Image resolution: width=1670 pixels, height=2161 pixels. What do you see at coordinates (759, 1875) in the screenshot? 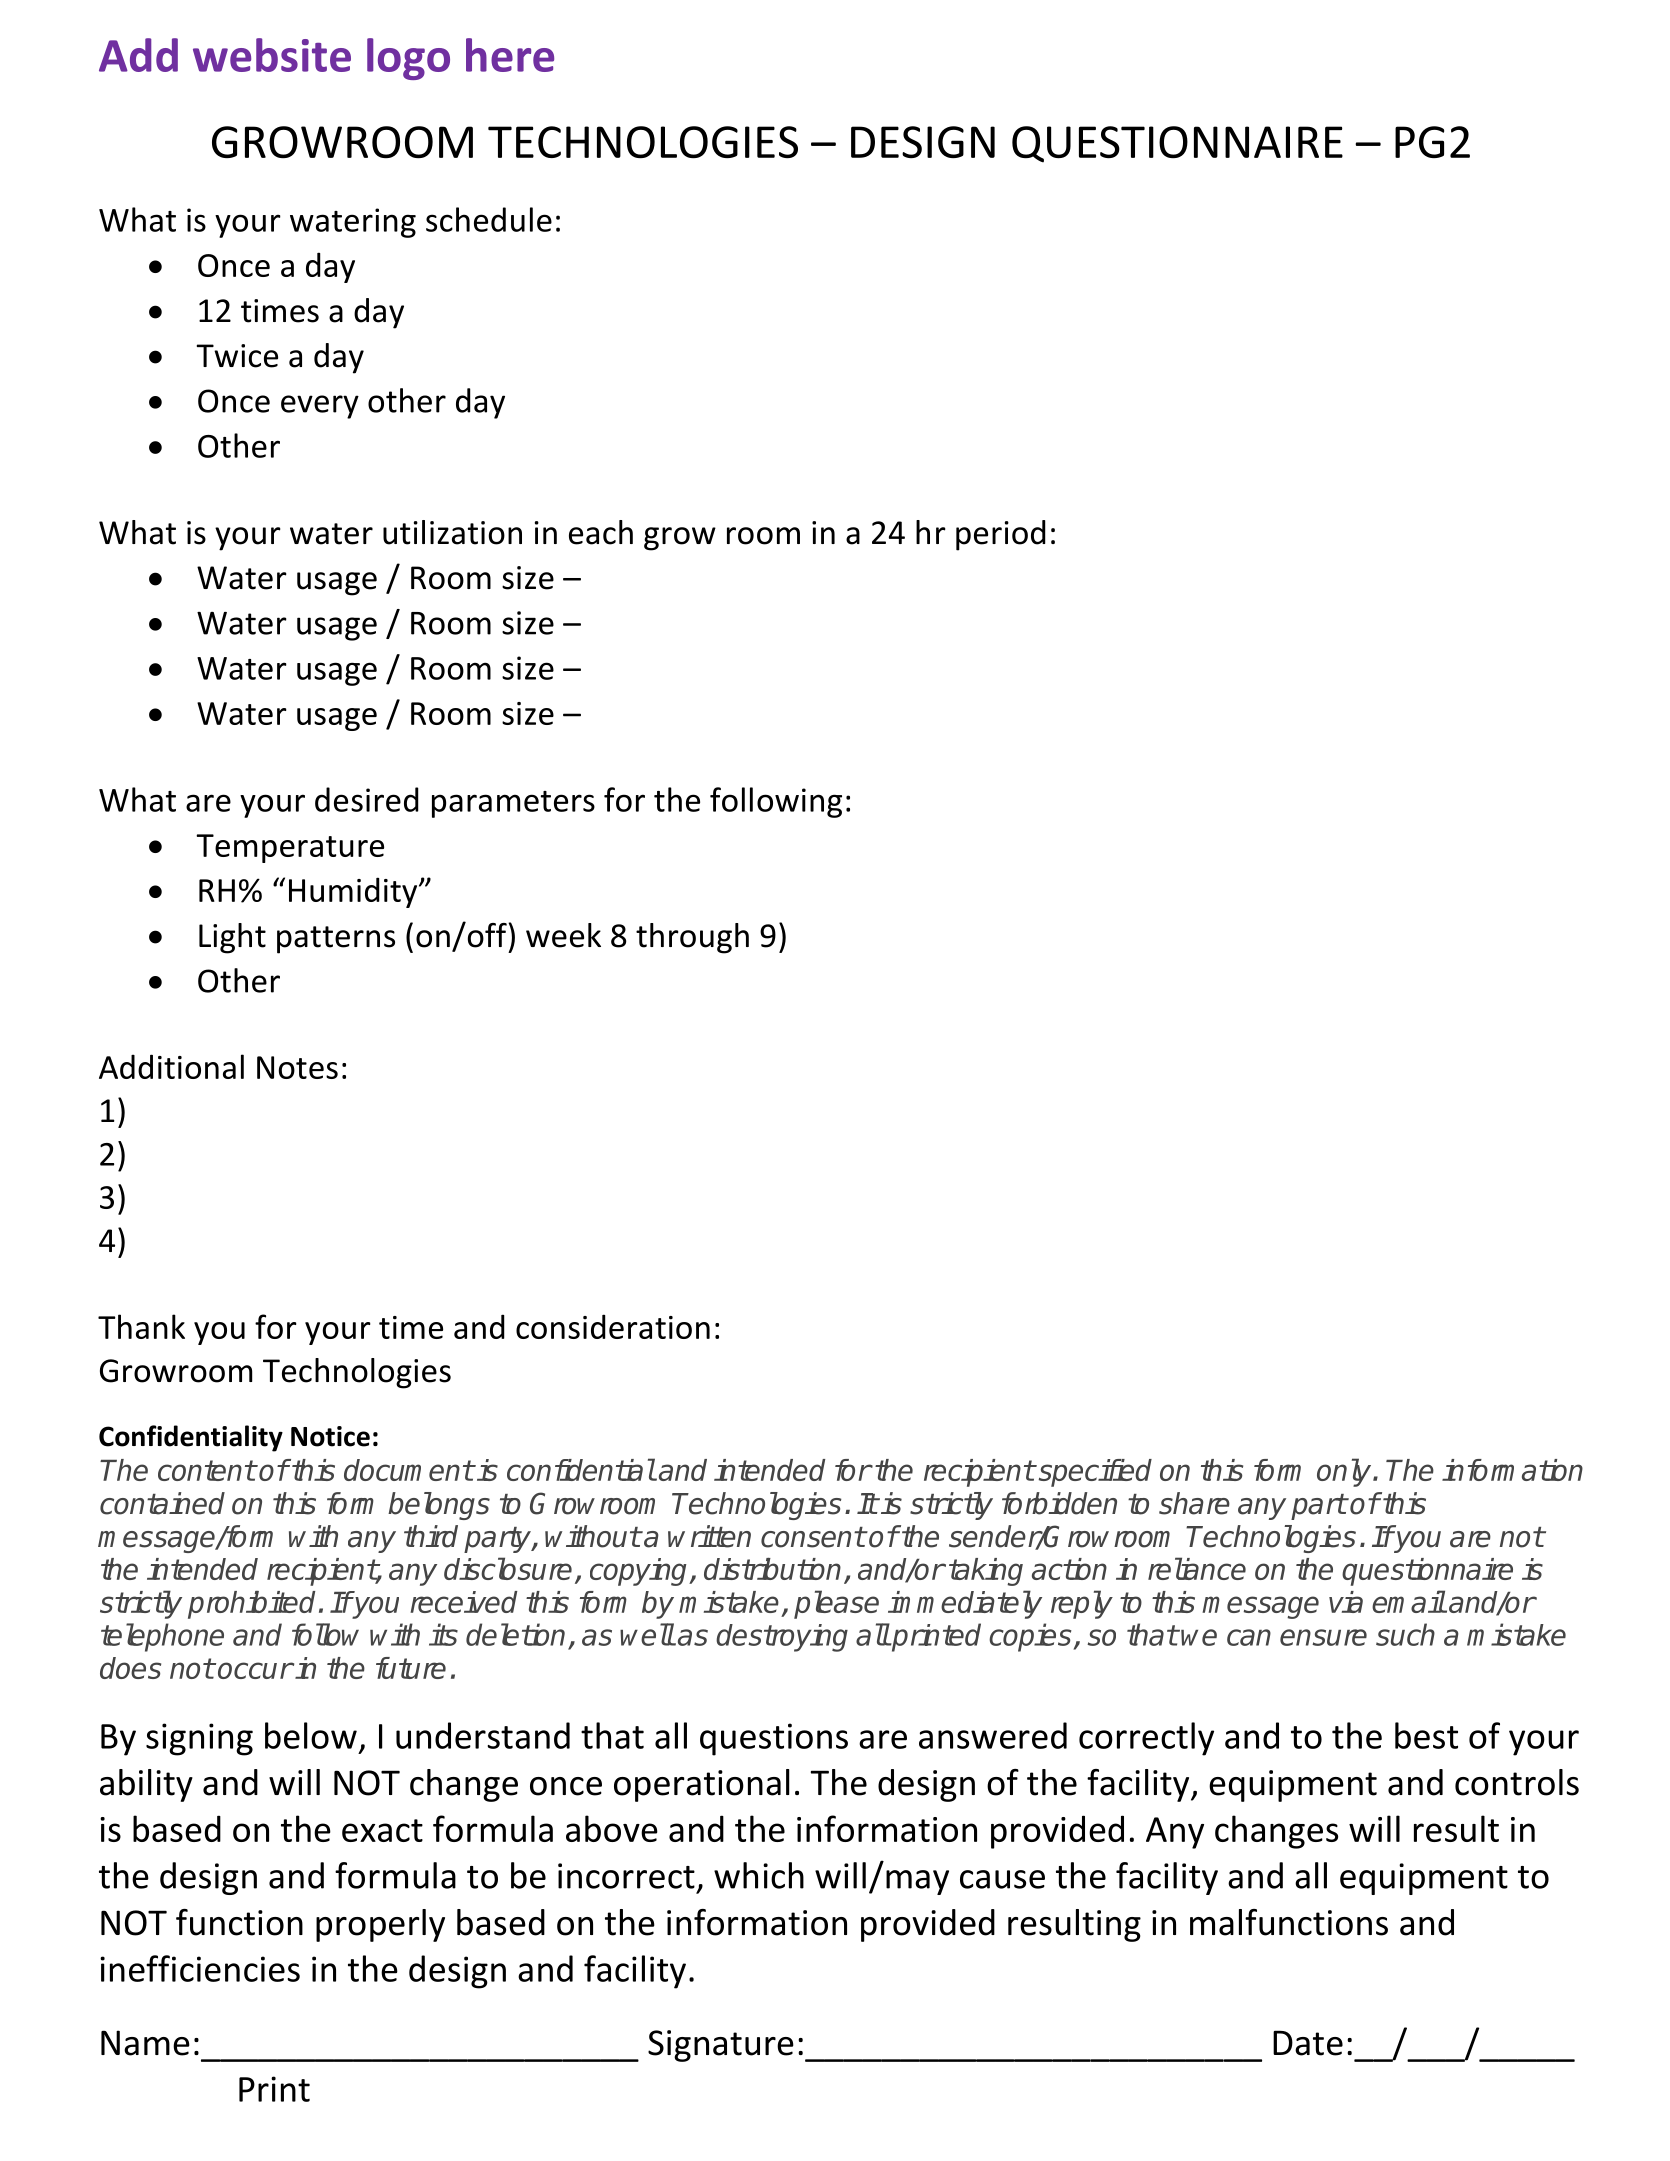
I see `which` at bounding box center [759, 1875].
